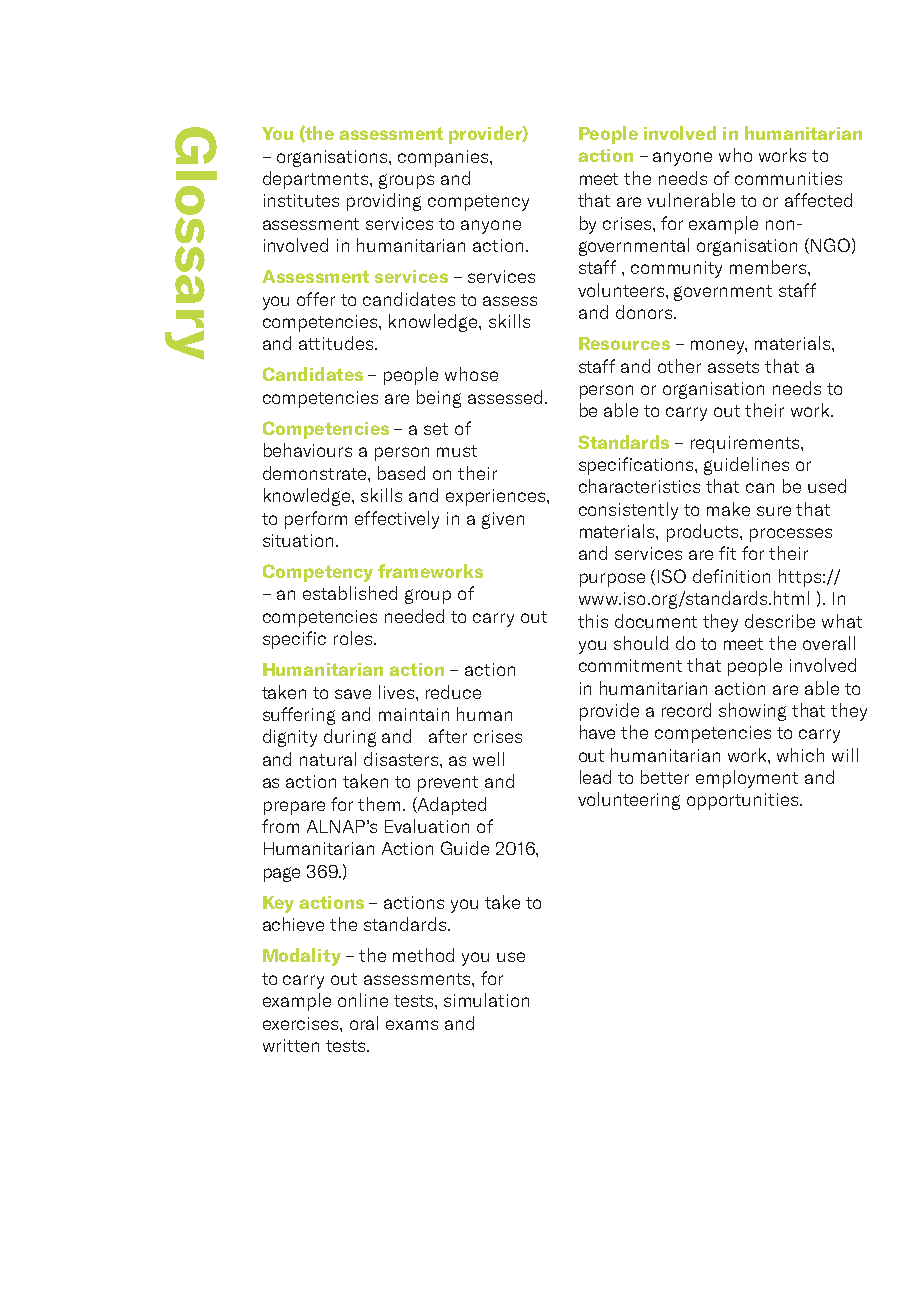 This screenshot has width=924, height=1308. What do you see at coordinates (350, 593) in the screenshot?
I see `established` at bounding box center [350, 593].
